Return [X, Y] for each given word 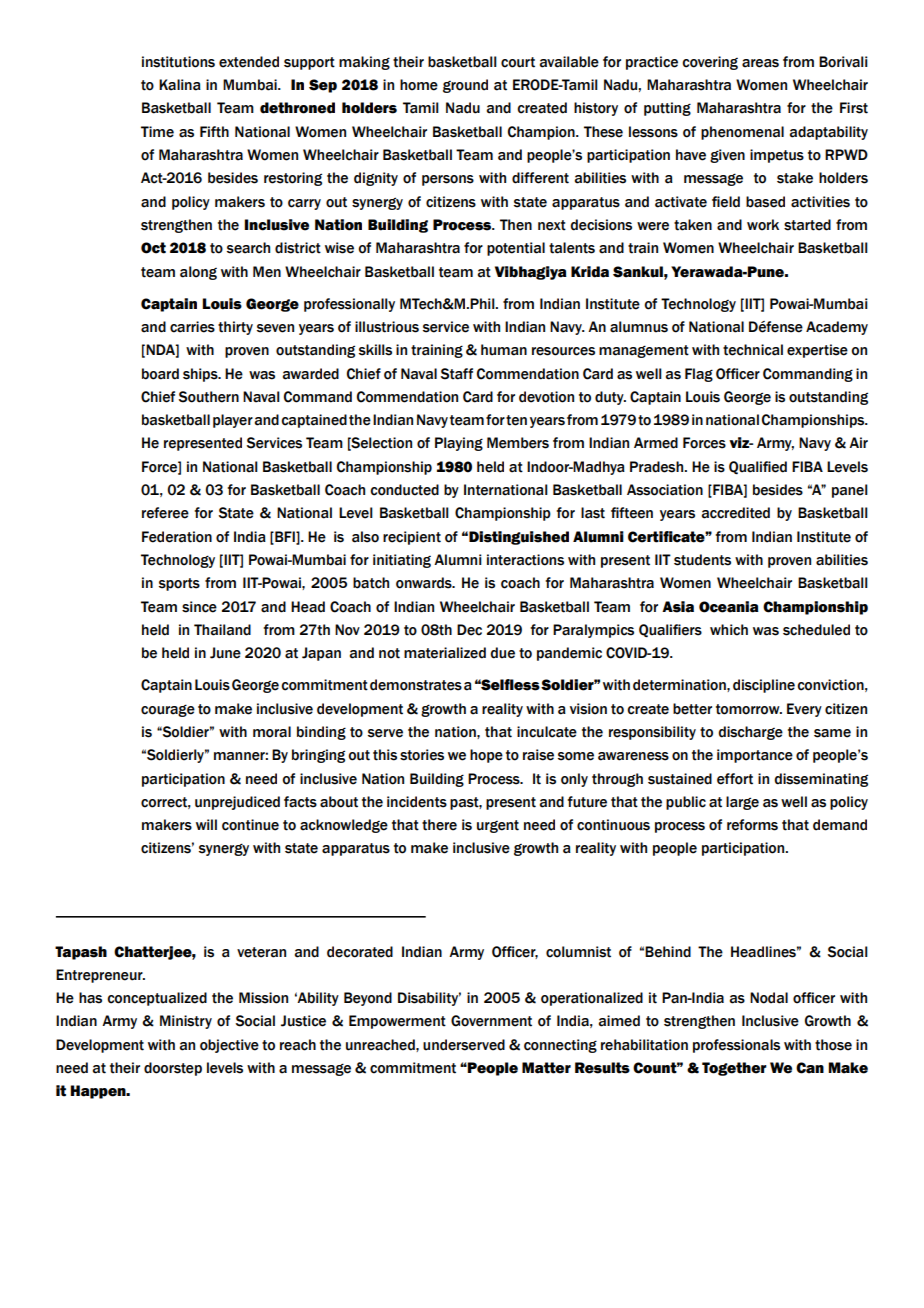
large [742, 803]
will [206, 824]
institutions [178, 62]
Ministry [186, 1022]
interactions [525, 560]
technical [753, 350]
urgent [498, 826]
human [504, 350]
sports [179, 584]
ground [465, 86]
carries [192, 327]
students [702, 560]
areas [760, 63]
